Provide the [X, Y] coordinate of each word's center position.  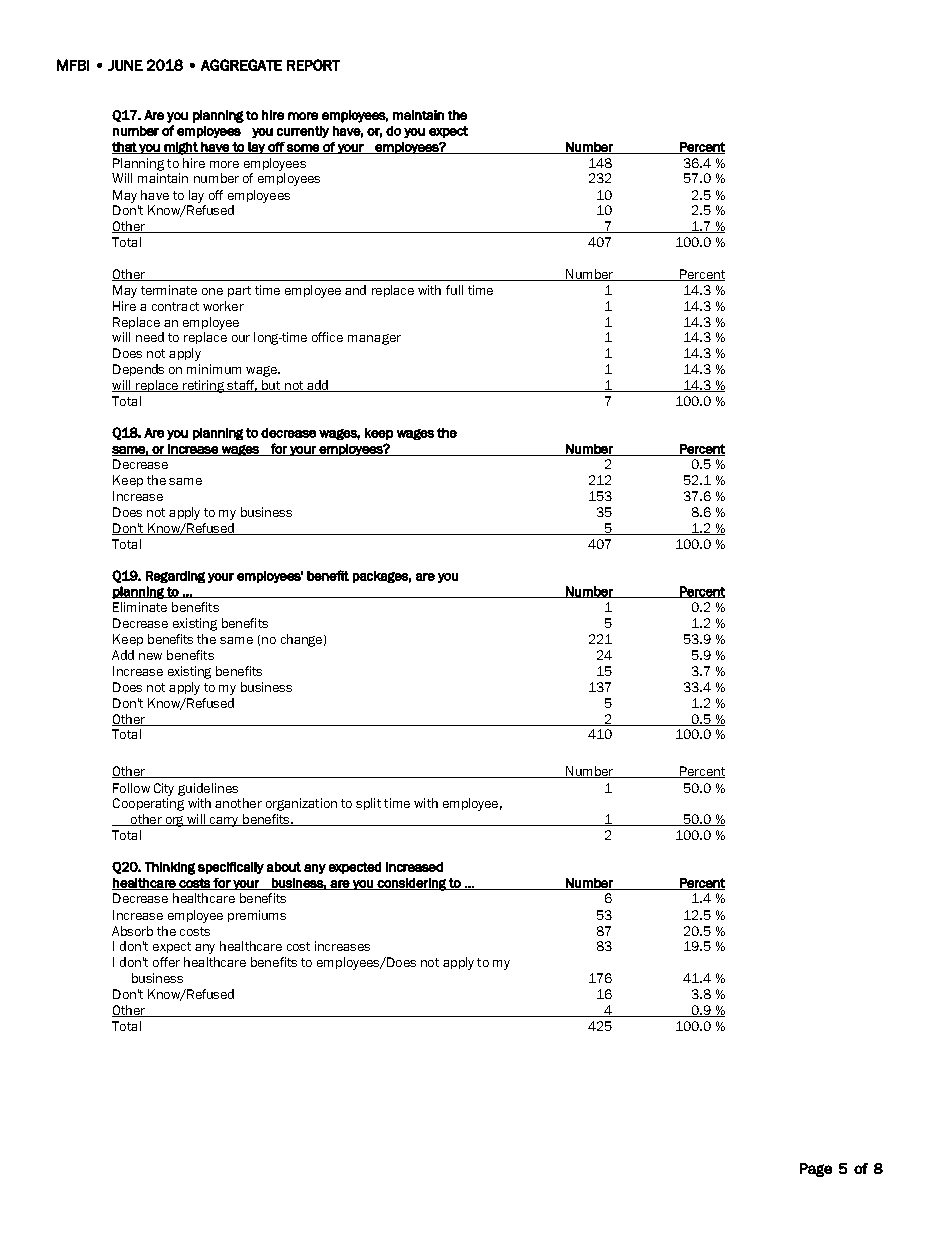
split [368, 804]
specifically [231, 868]
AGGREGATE [241, 65]
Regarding [175, 577]
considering [412, 884]
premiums [257, 916]
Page [816, 1170]
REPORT [313, 65]
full [454, 290]
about [284, 867]
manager [374, 339]
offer [166, 962]
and [355, 290]
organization [301, 804]
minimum [214, 369]
